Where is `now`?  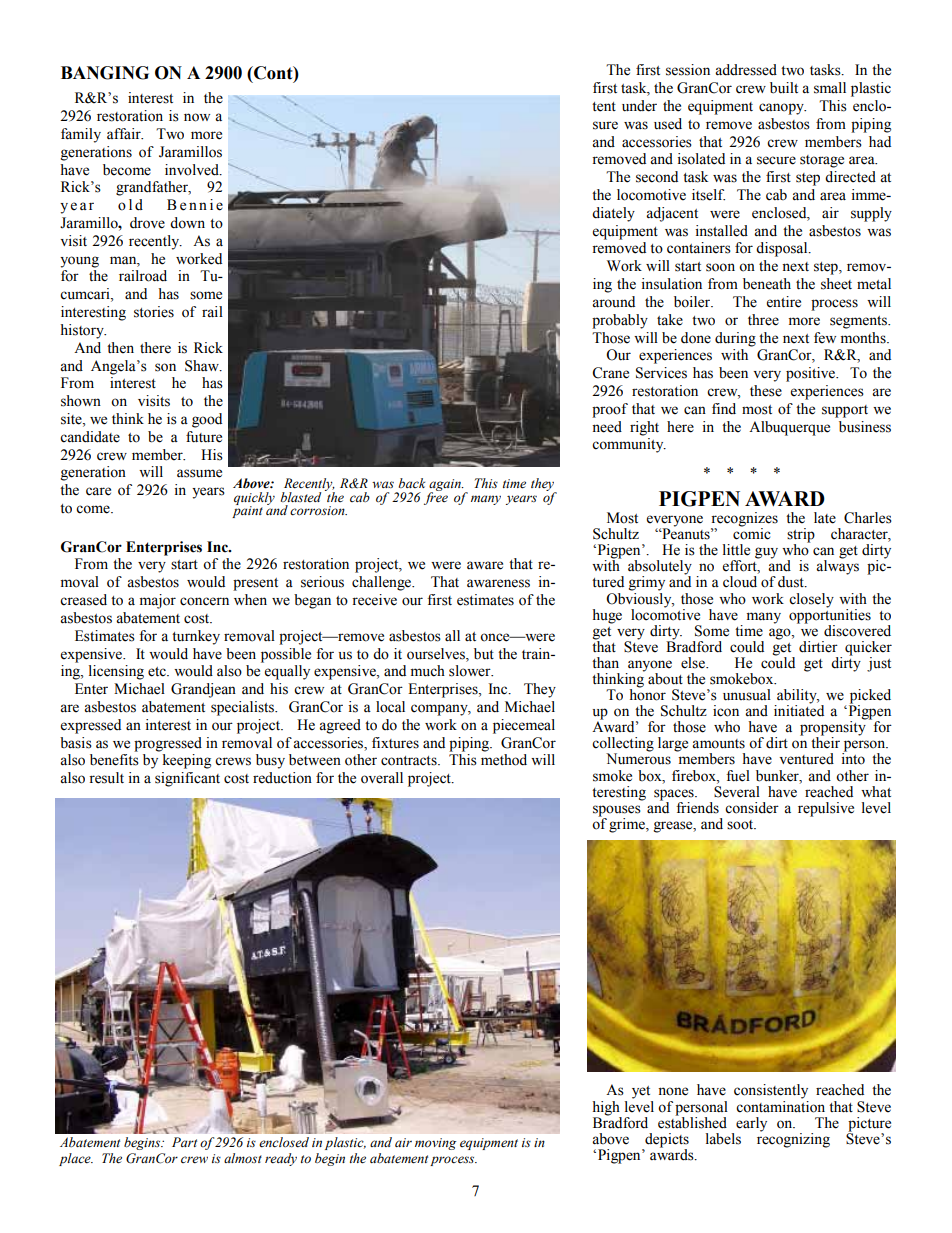 now is located at coordinates (197, 117).
